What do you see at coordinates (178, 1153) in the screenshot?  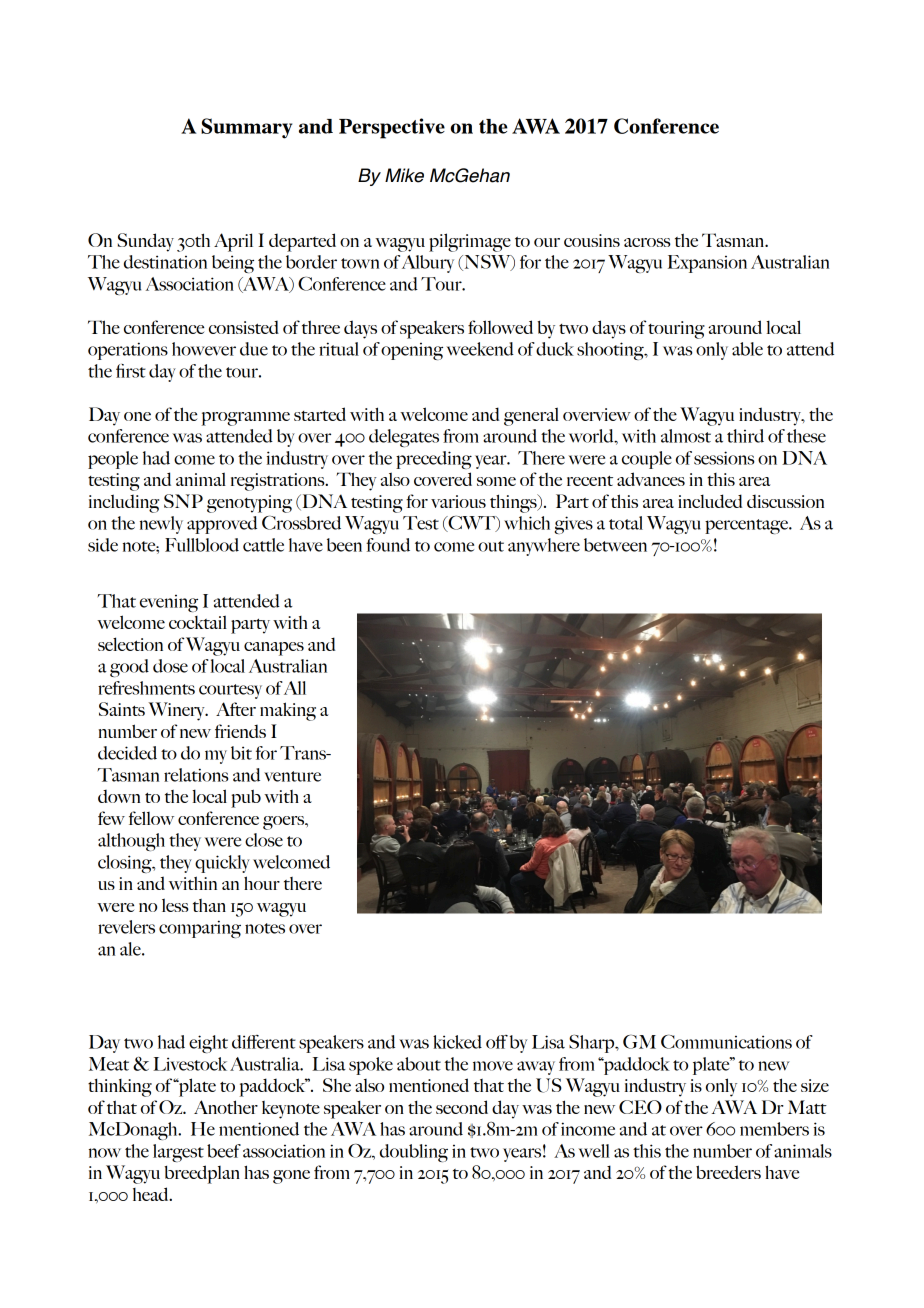 I see `largest` at bounding box center [178, 1153].
